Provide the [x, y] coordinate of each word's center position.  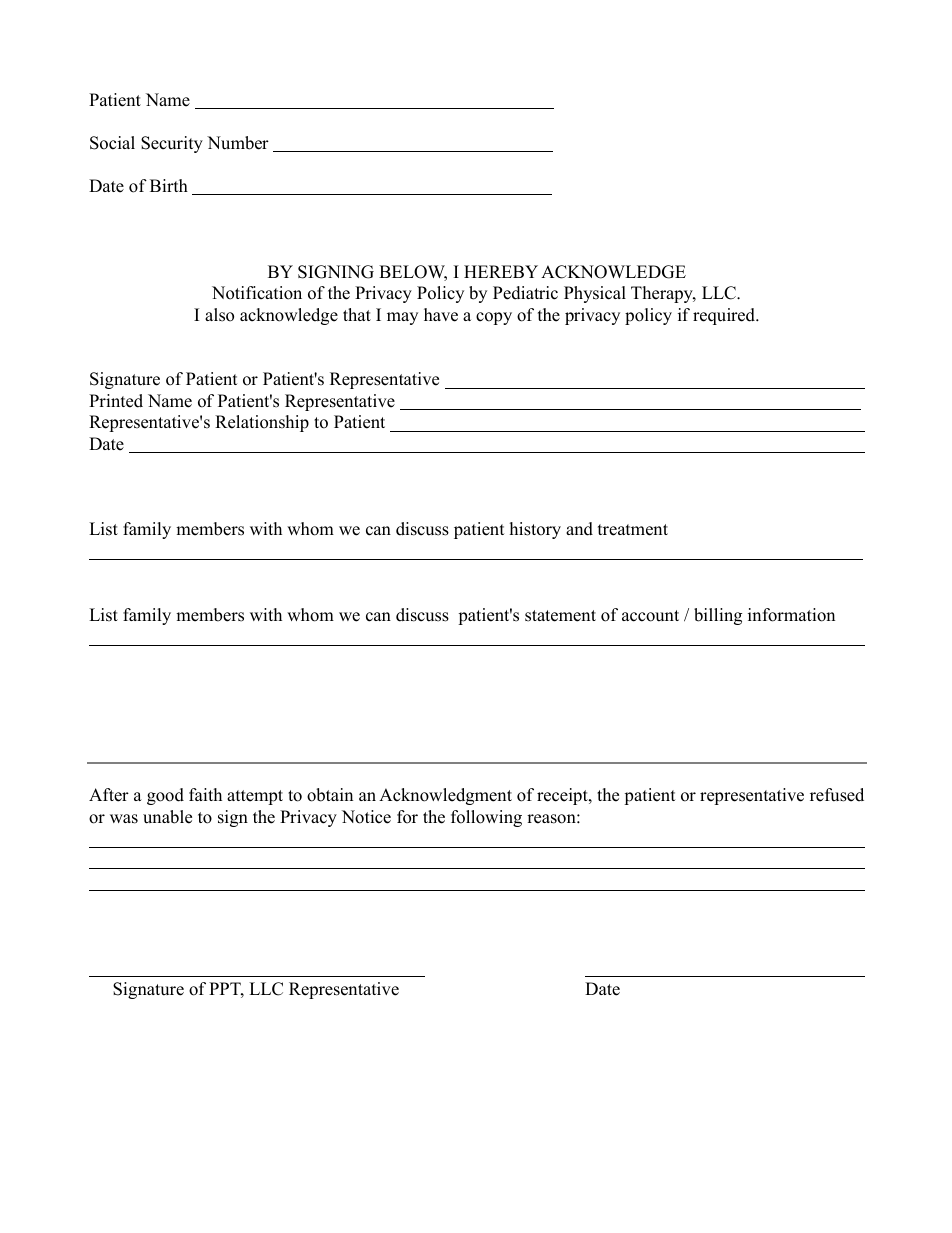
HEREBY [501, 271]
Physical [595, 294]
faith [205, 794]
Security [172, 144]
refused [837, 795]
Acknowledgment [445, 796]
